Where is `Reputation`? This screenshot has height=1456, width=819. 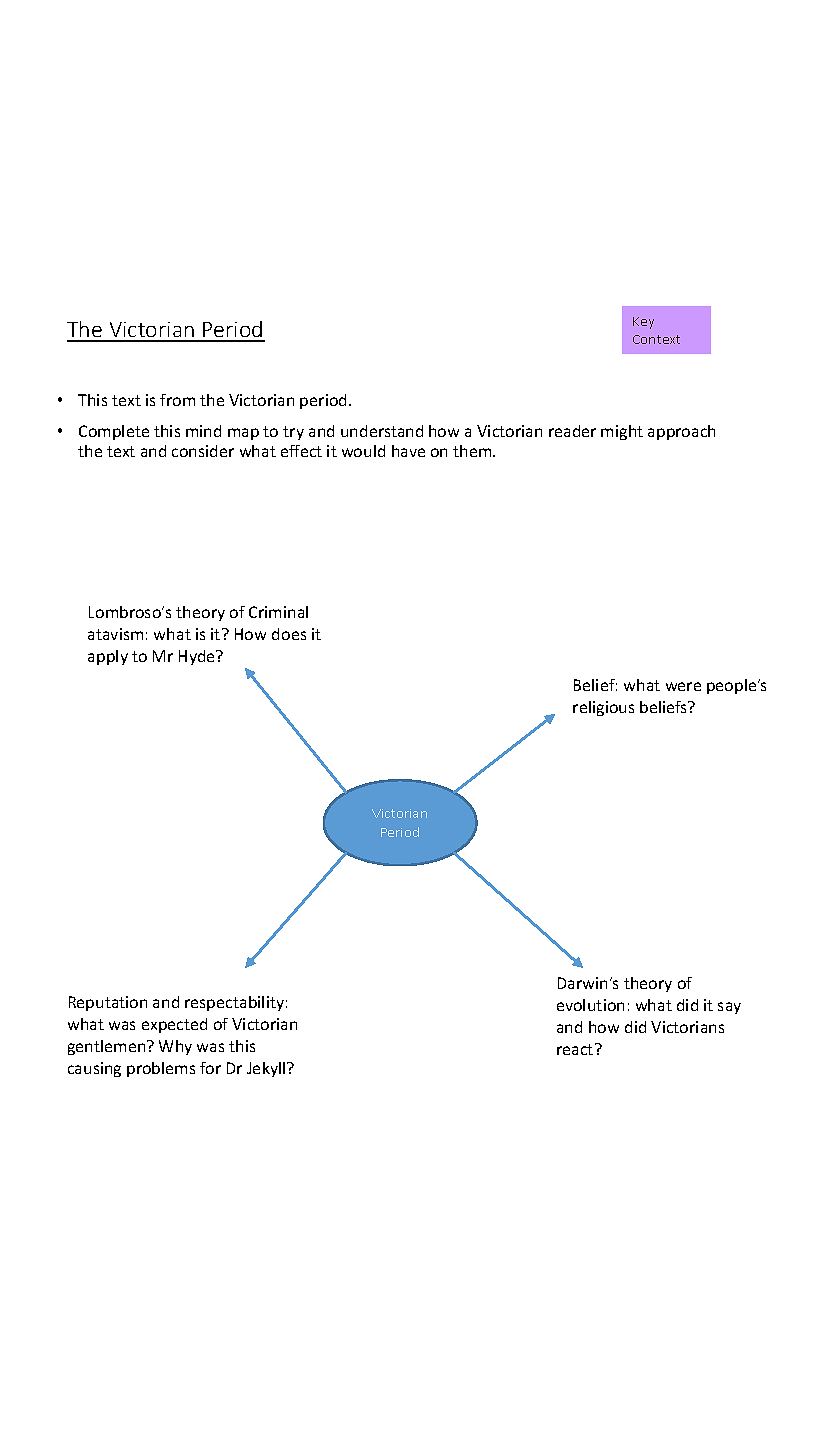 Reputation is located at coordinates (108, 1003).
